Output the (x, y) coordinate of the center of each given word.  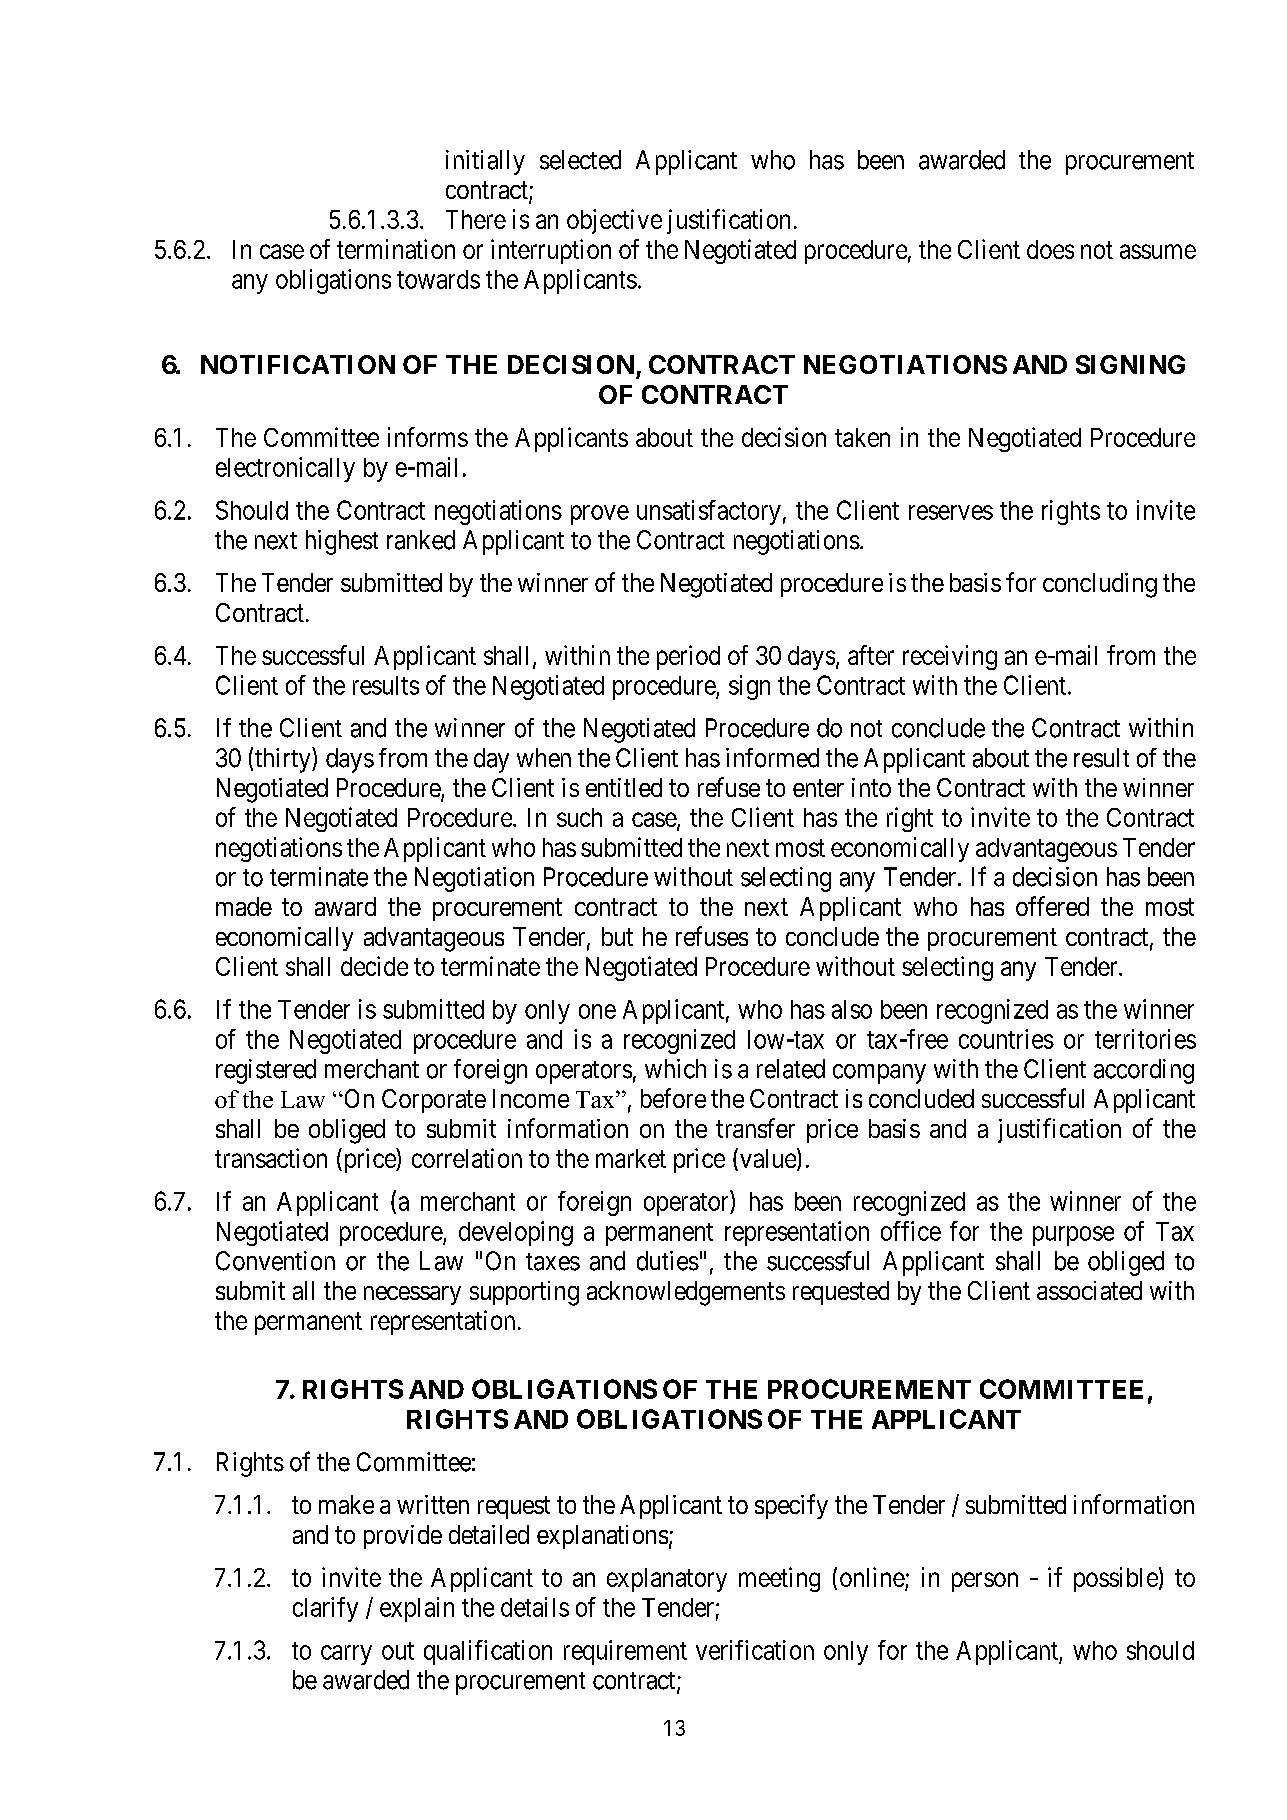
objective (614, 221)
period (688, 657)
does (1050, 249)
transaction (271, 1158)
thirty (284, 760)
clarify (325, 1609)
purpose (1073, 1236)
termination (396, 249)
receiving (950, 657)
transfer (755, 1128)
